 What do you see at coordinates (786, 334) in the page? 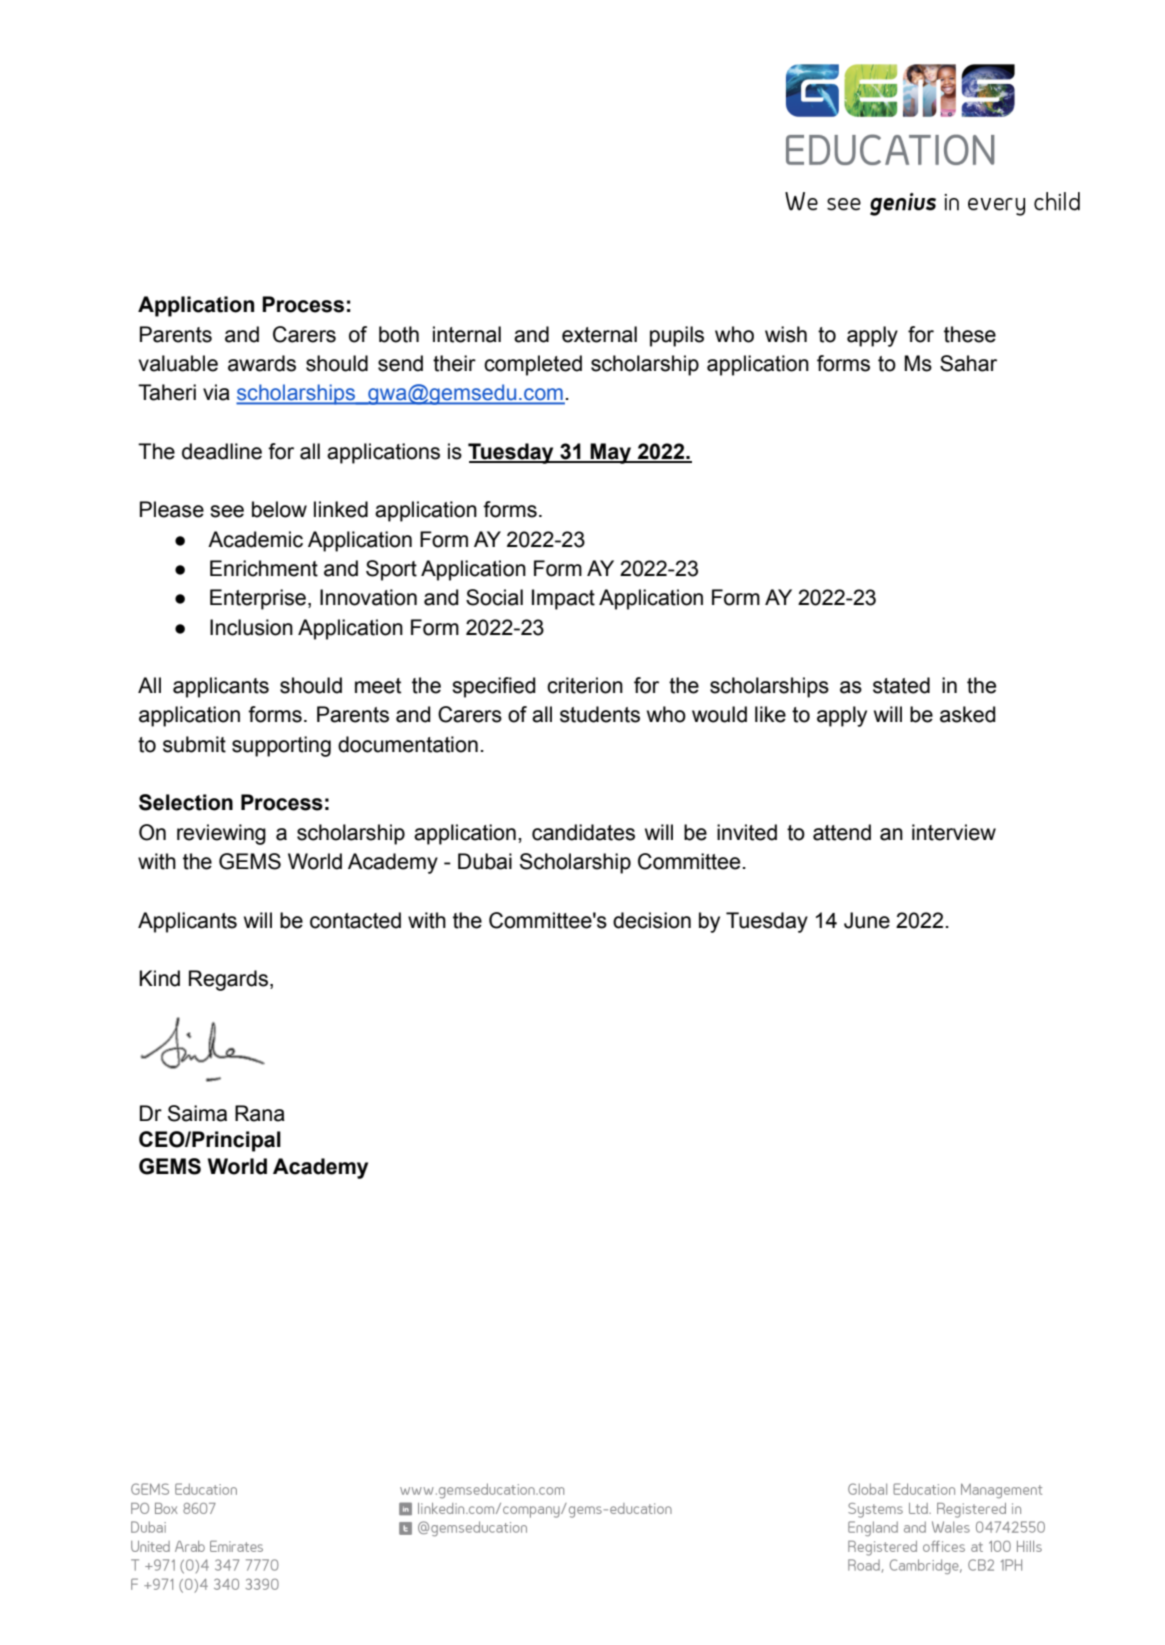
I see `wish` at bounding box center [786, 334].
